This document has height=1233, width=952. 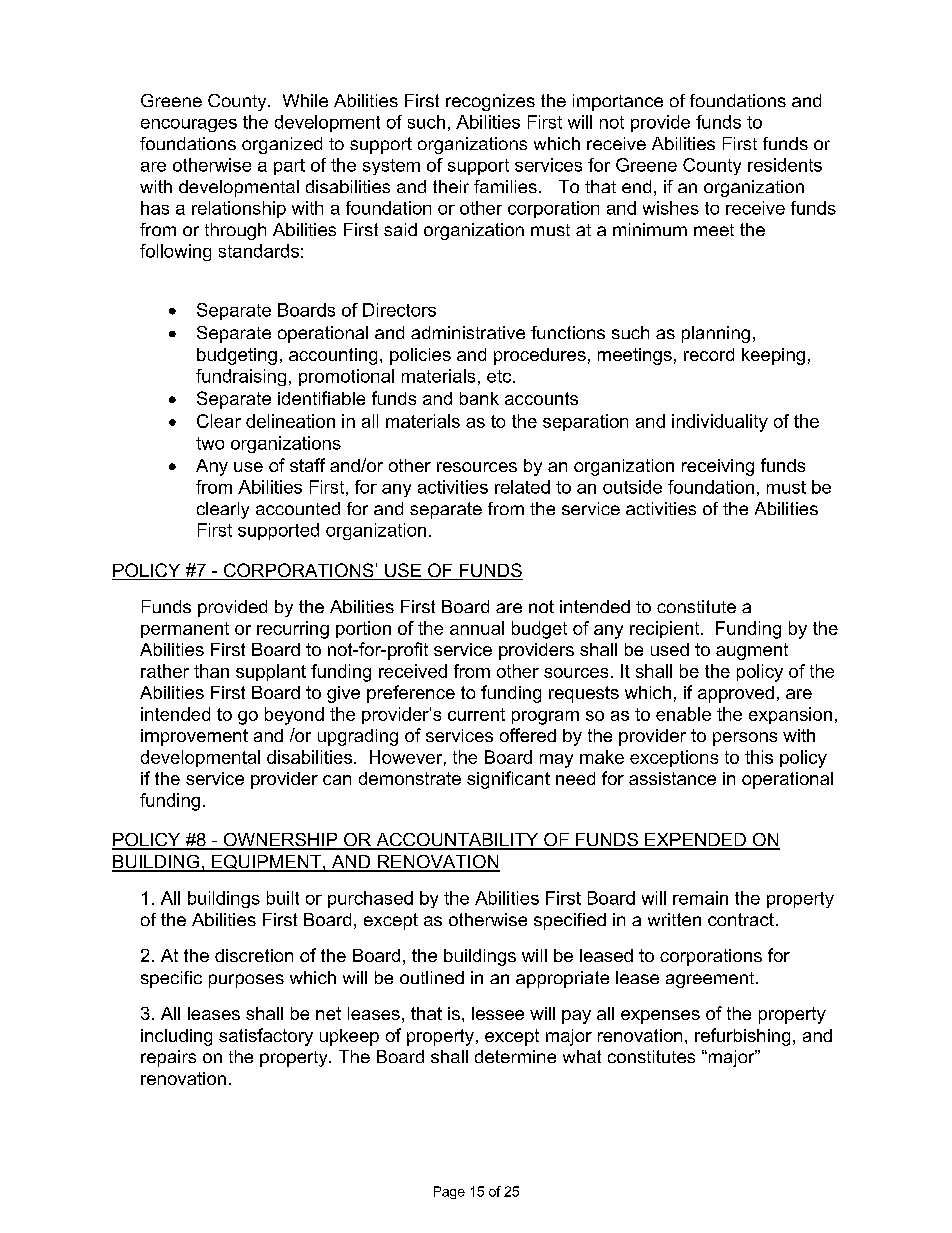 What do you see at coordinates (168, 1058) in the document?
I see `repairs` at bounding box center [168, 1058].
